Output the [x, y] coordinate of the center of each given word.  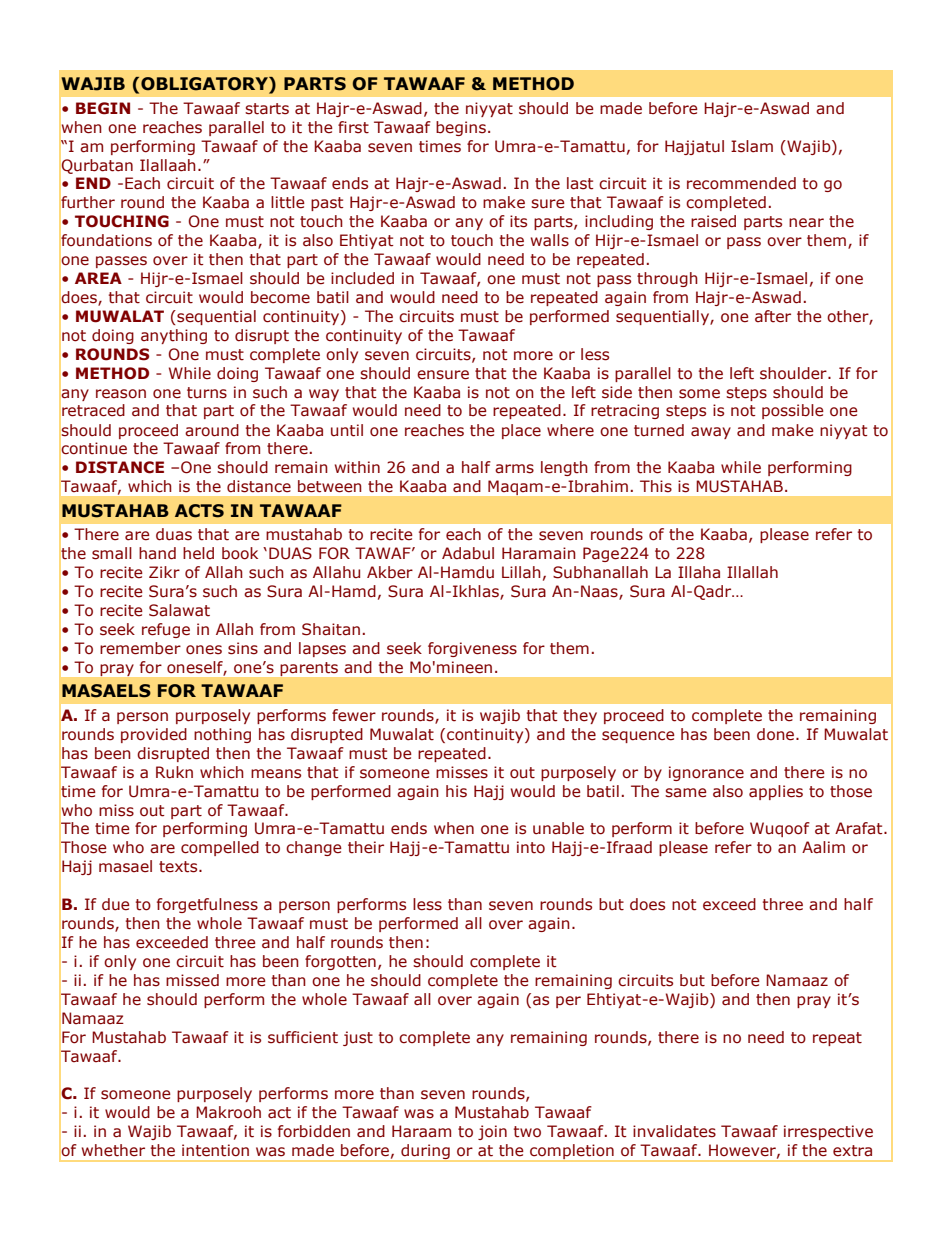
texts [179, 867]
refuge [166, 630]
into [531, 847]
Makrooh [228, 1112]
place [521, 431]
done [777, 734]
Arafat [860, 828]
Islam [752, 146]
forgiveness [472, 649]
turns [207, 393]
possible [793, 411]
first [353, 127]
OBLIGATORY [205, 85]
